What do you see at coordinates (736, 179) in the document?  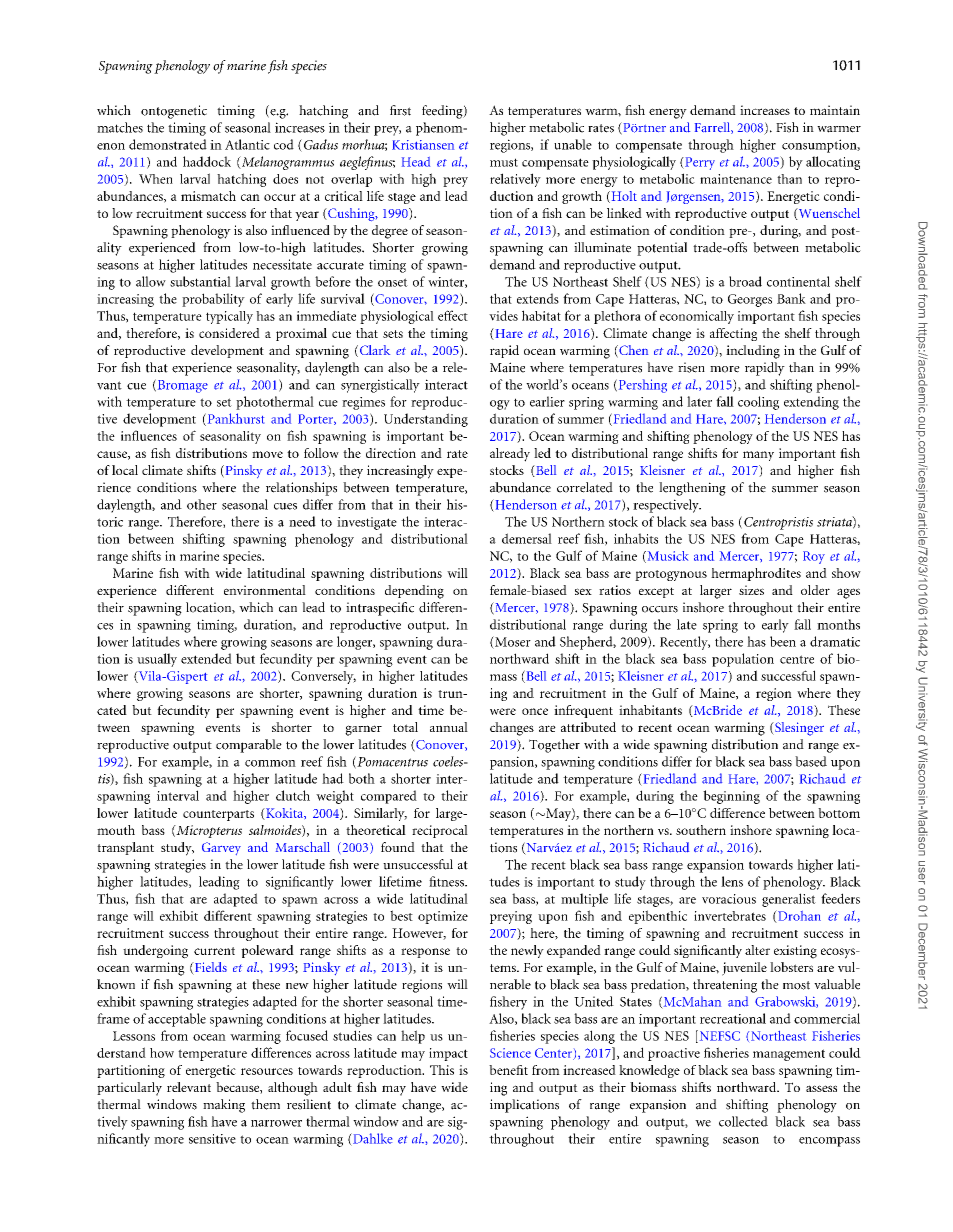 I see `maintenance` at bounding box center [736, 179].
